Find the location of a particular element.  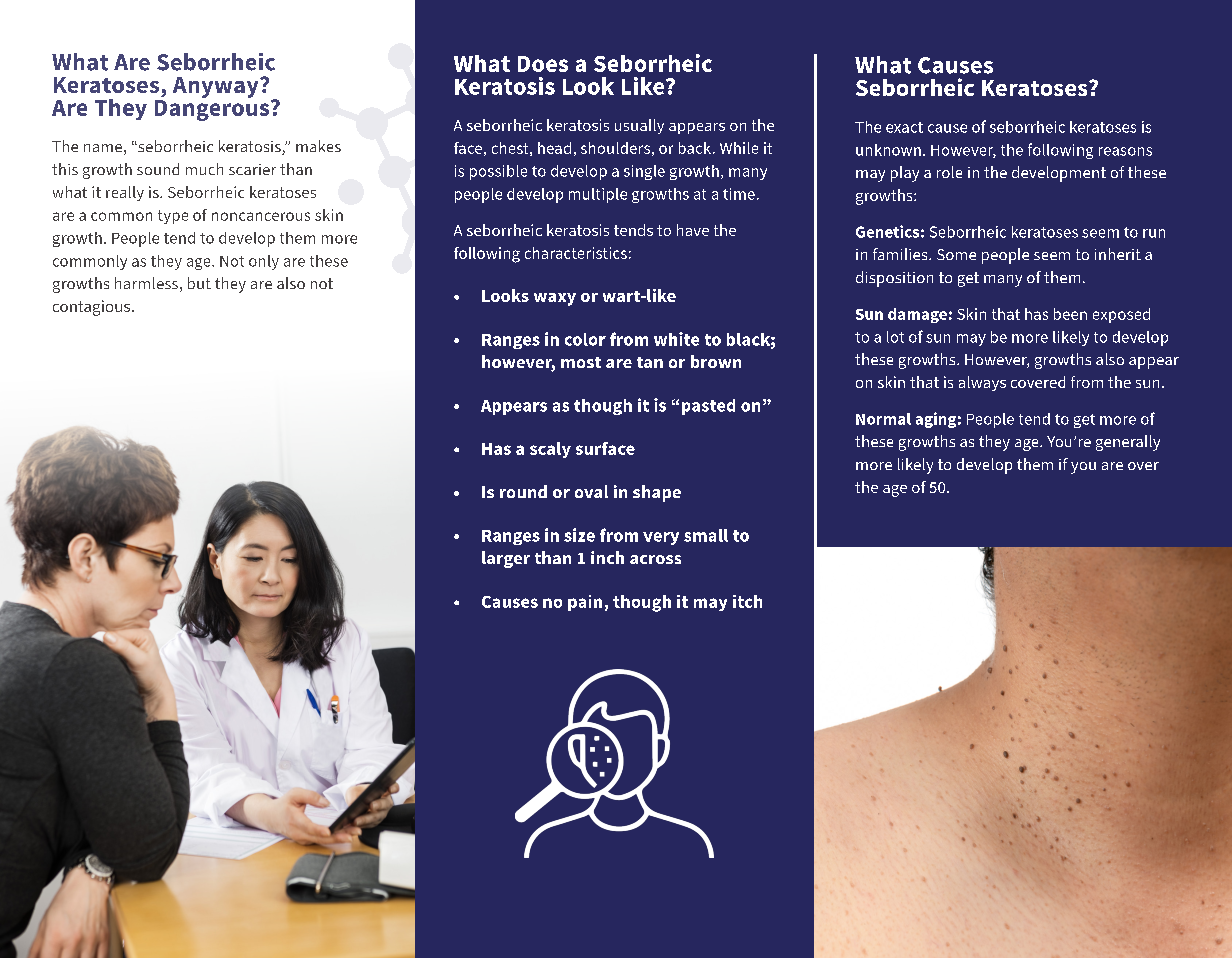

Some is located at coordinates (956, 254).
